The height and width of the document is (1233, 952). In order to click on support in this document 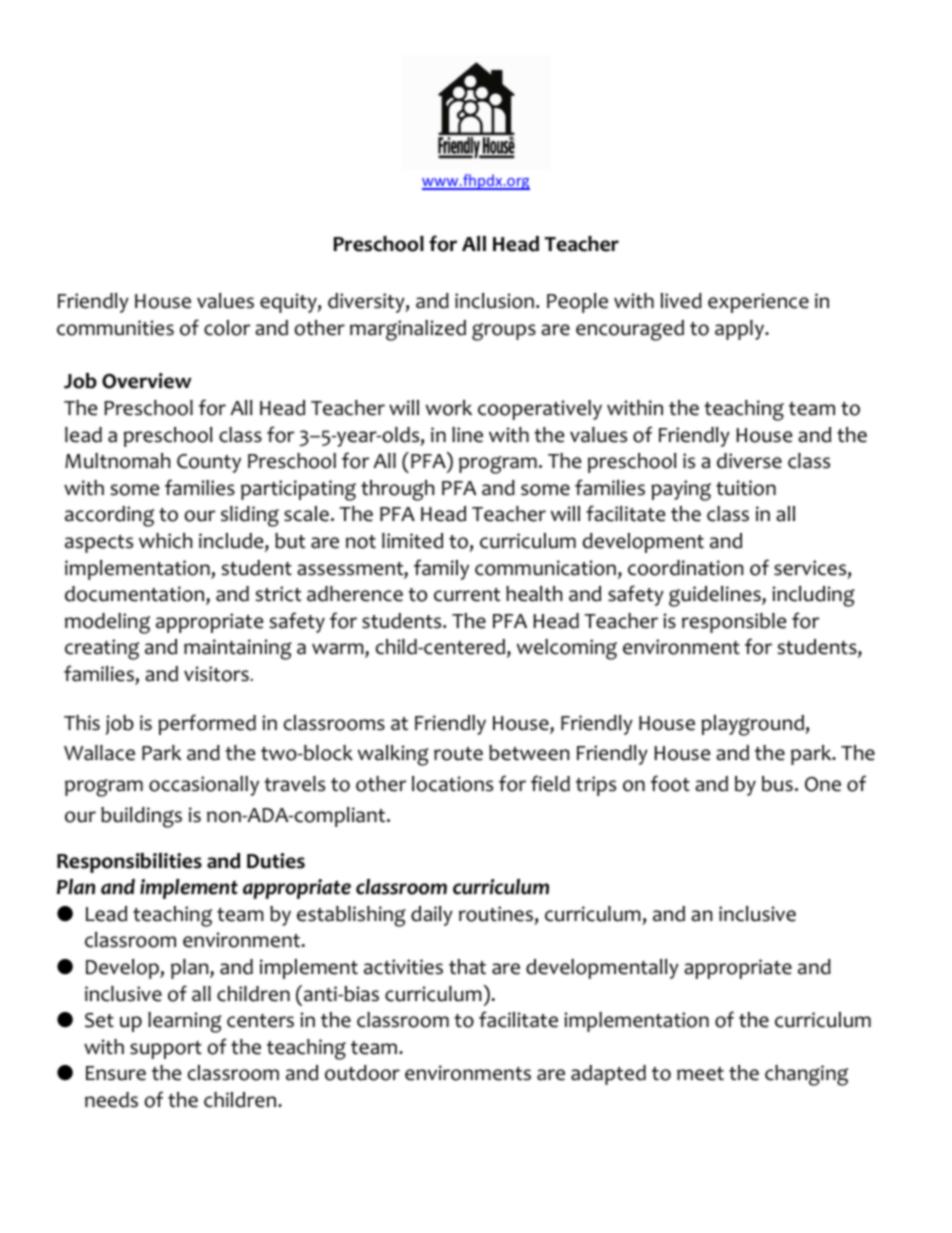, I will do `click(166, 1050)`.
